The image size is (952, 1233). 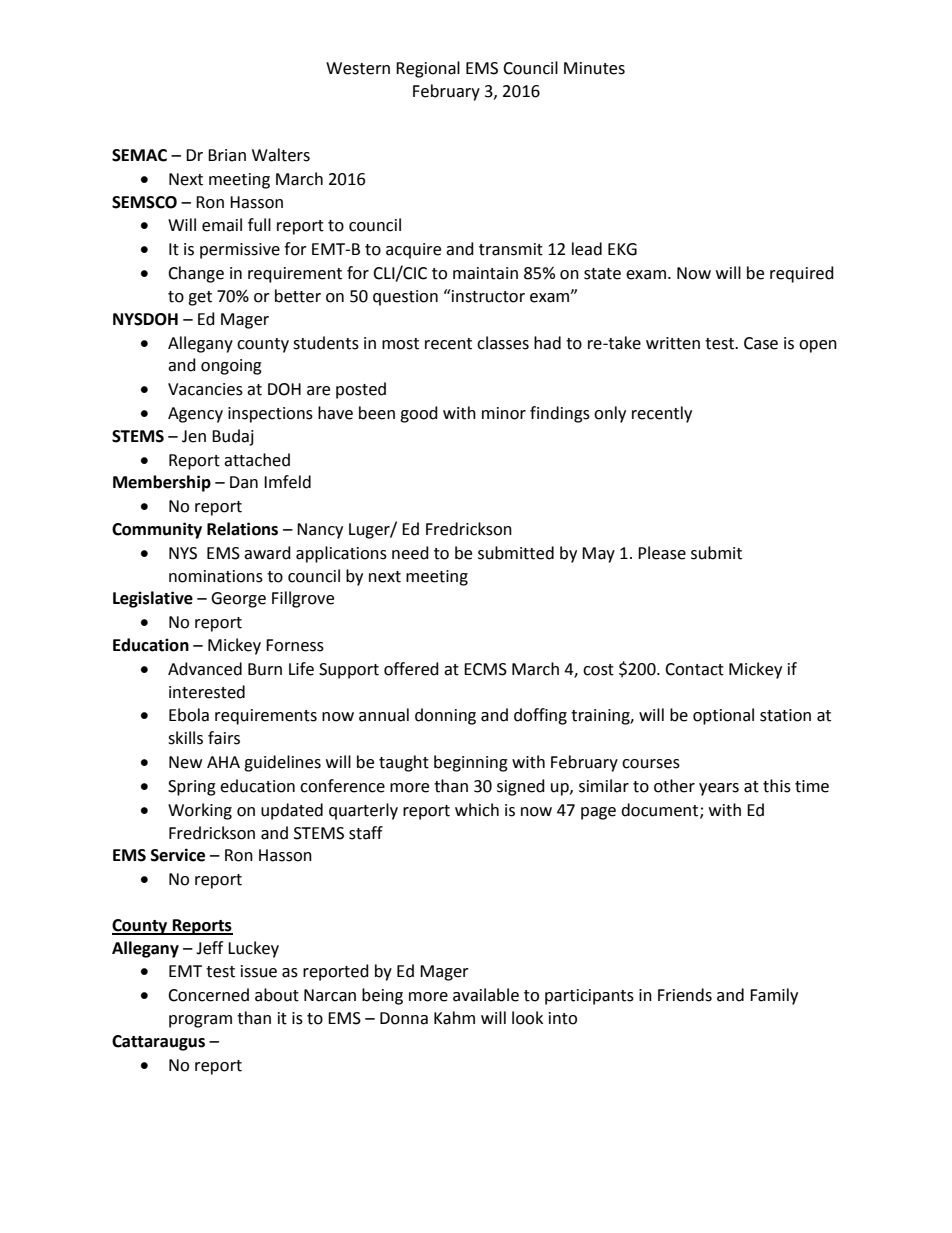 What do you see at coordinates (445, 716) in the screenshot?
I see `donning` at bounding box center [445, 716].
